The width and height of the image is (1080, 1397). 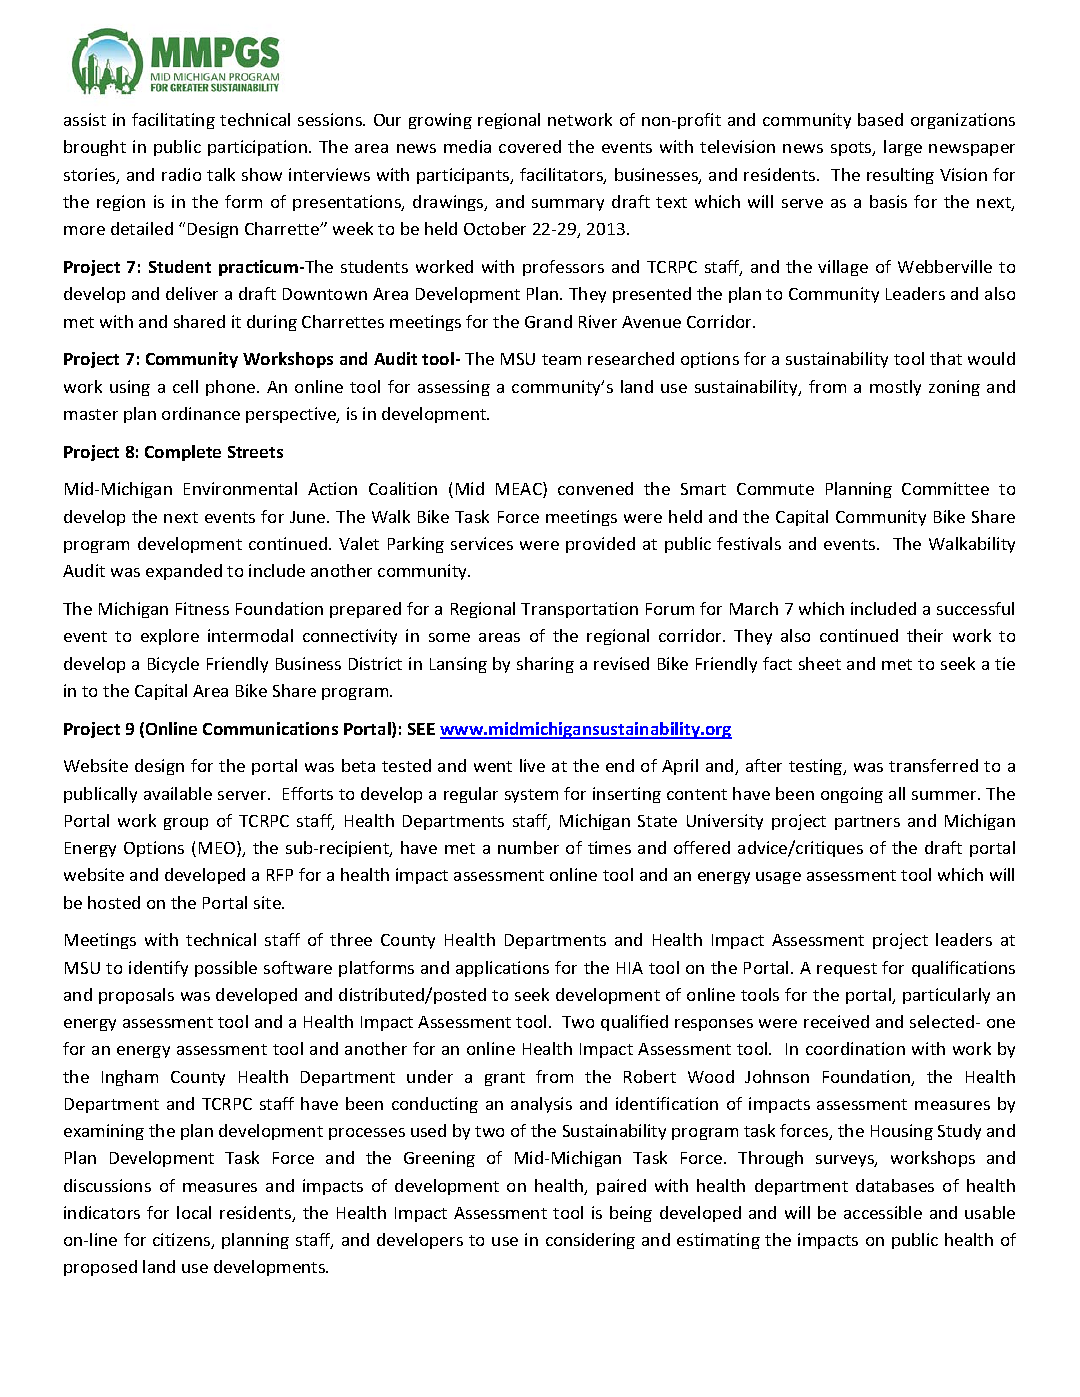 What do you see at coordinates (820, 663) in the image?
I see `sheet` at bounding box center [820, 663].
